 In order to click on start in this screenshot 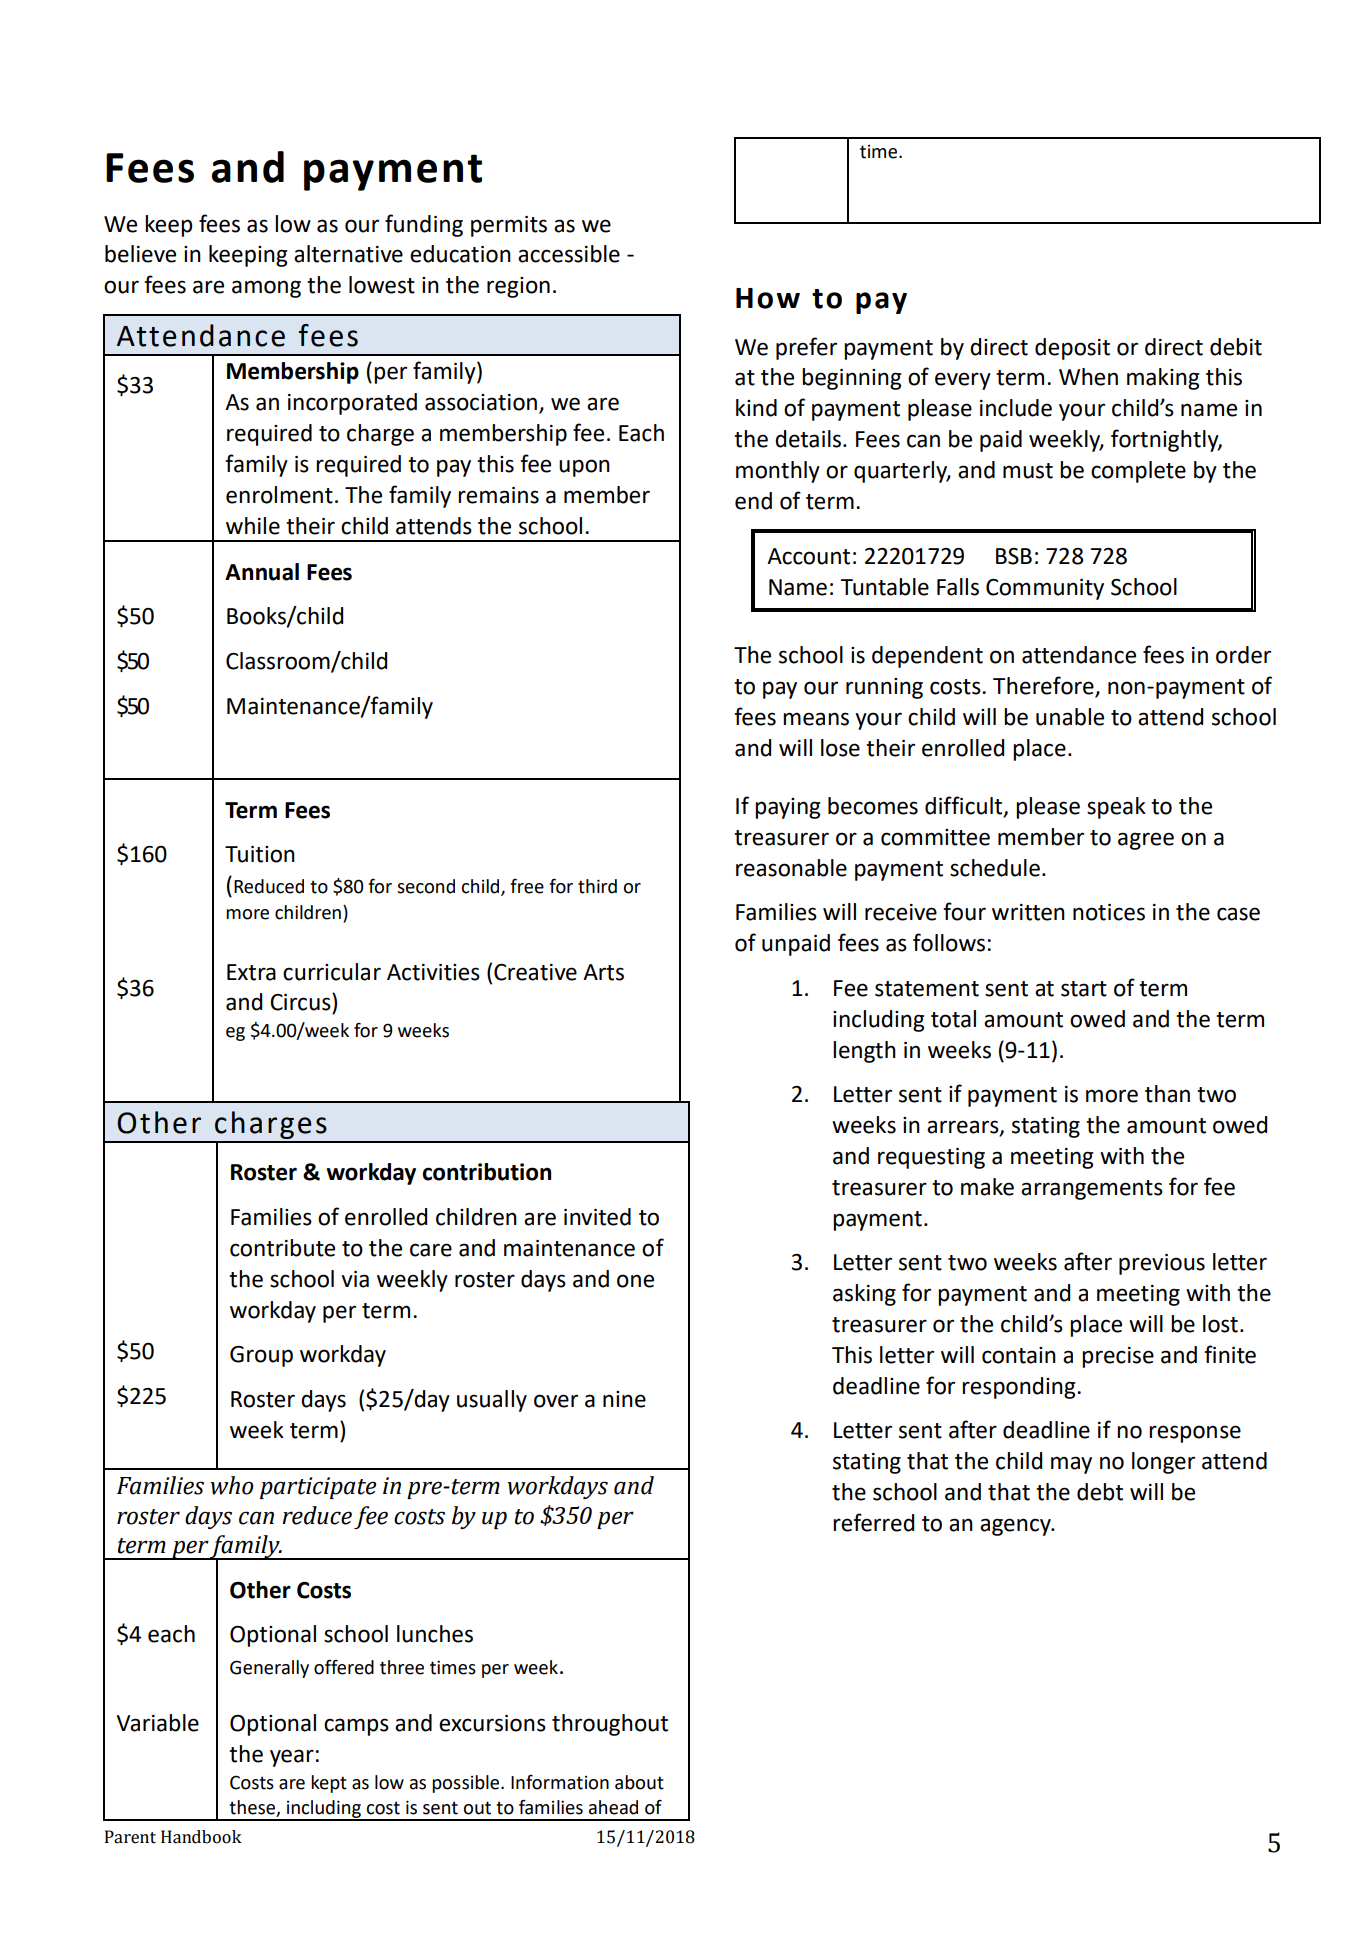, I will do `click(1084, 989)`.
